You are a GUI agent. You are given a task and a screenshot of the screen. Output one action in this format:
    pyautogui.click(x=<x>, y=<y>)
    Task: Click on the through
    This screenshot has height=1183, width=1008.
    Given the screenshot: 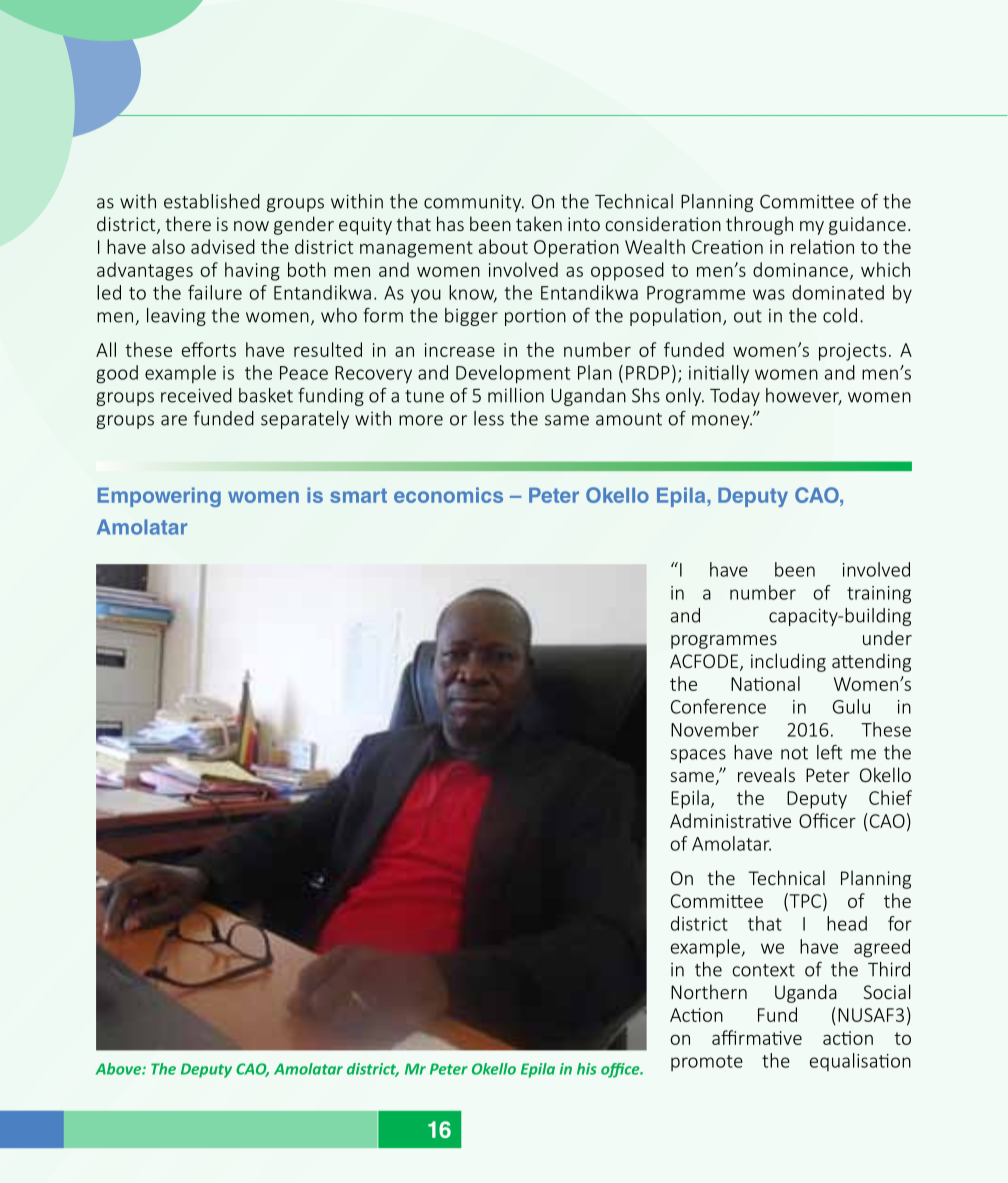 What is the action you would take?
    pyautogui.click(x=759, y=225)
